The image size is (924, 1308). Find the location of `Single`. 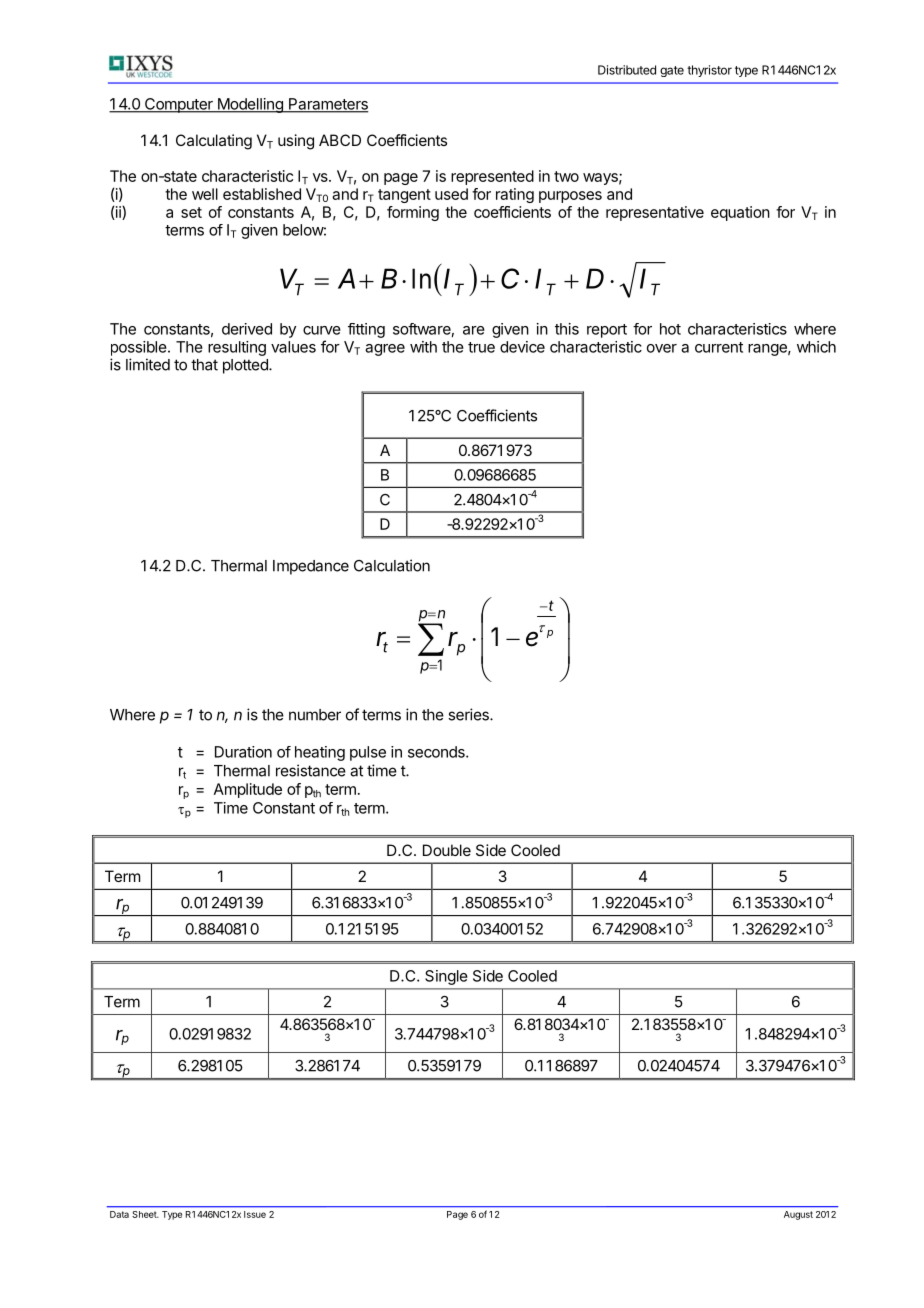

Single is located at coordinates (446, 977).
